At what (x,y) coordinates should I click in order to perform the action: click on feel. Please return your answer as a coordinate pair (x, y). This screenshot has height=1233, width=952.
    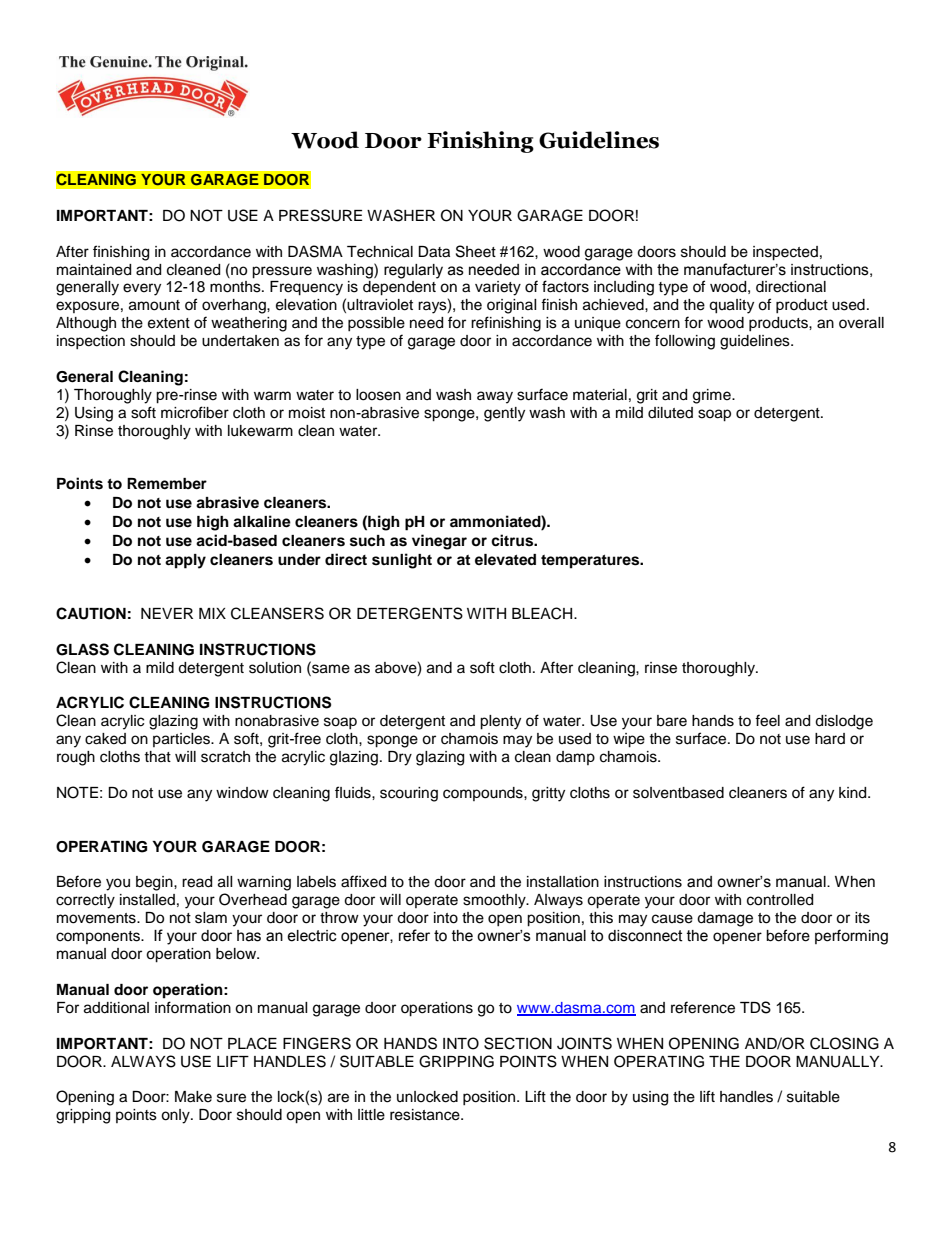
    Looking at the image, I should click on (767, 720).
